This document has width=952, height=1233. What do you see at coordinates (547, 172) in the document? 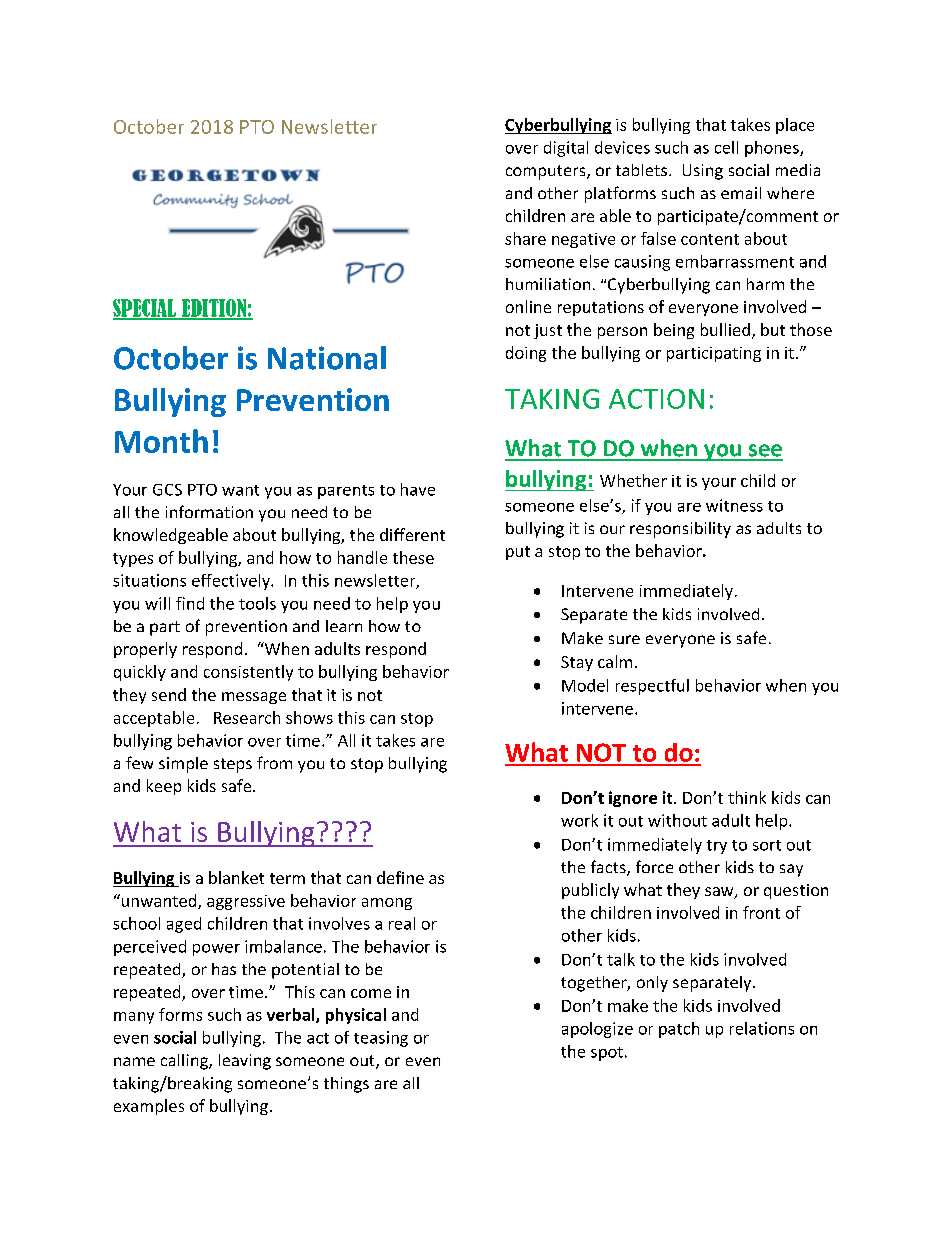
I see `computers` at bounding box center [547, 172].
